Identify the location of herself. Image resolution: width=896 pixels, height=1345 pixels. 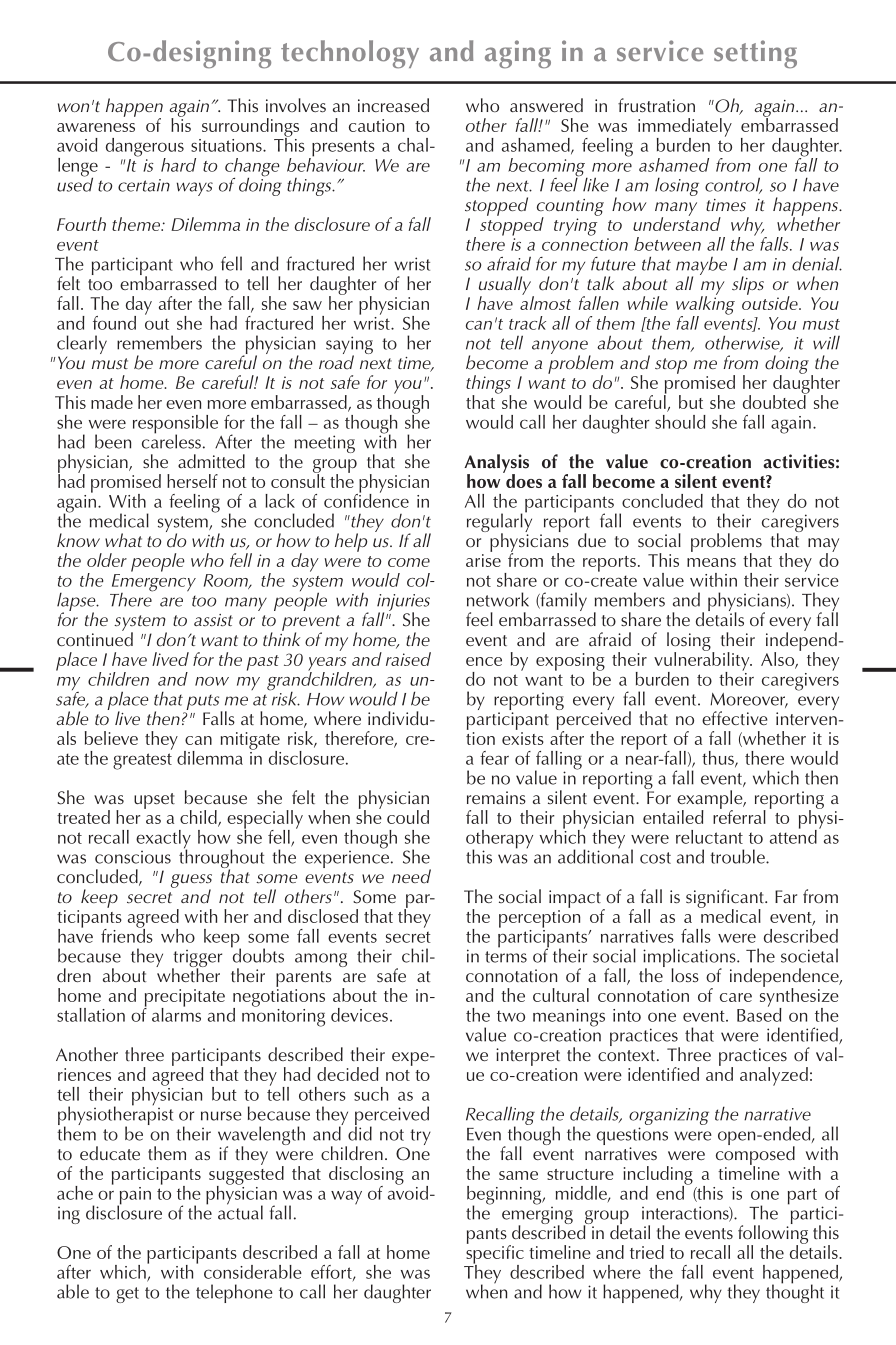
(192, 481).
